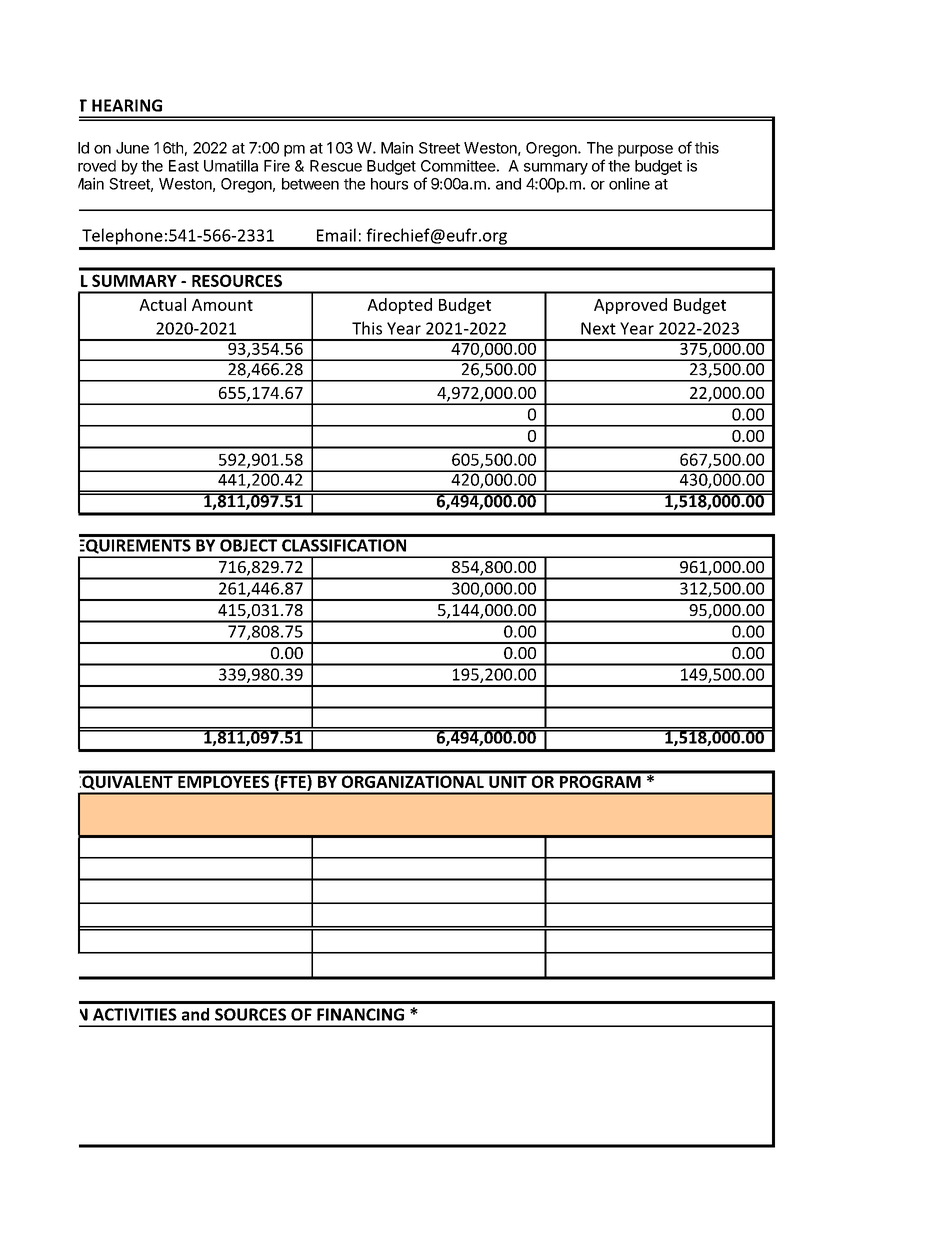 The width and height of the page is (952, 1233). I want to click on ACTIVITIES, so click(135, 1014).
